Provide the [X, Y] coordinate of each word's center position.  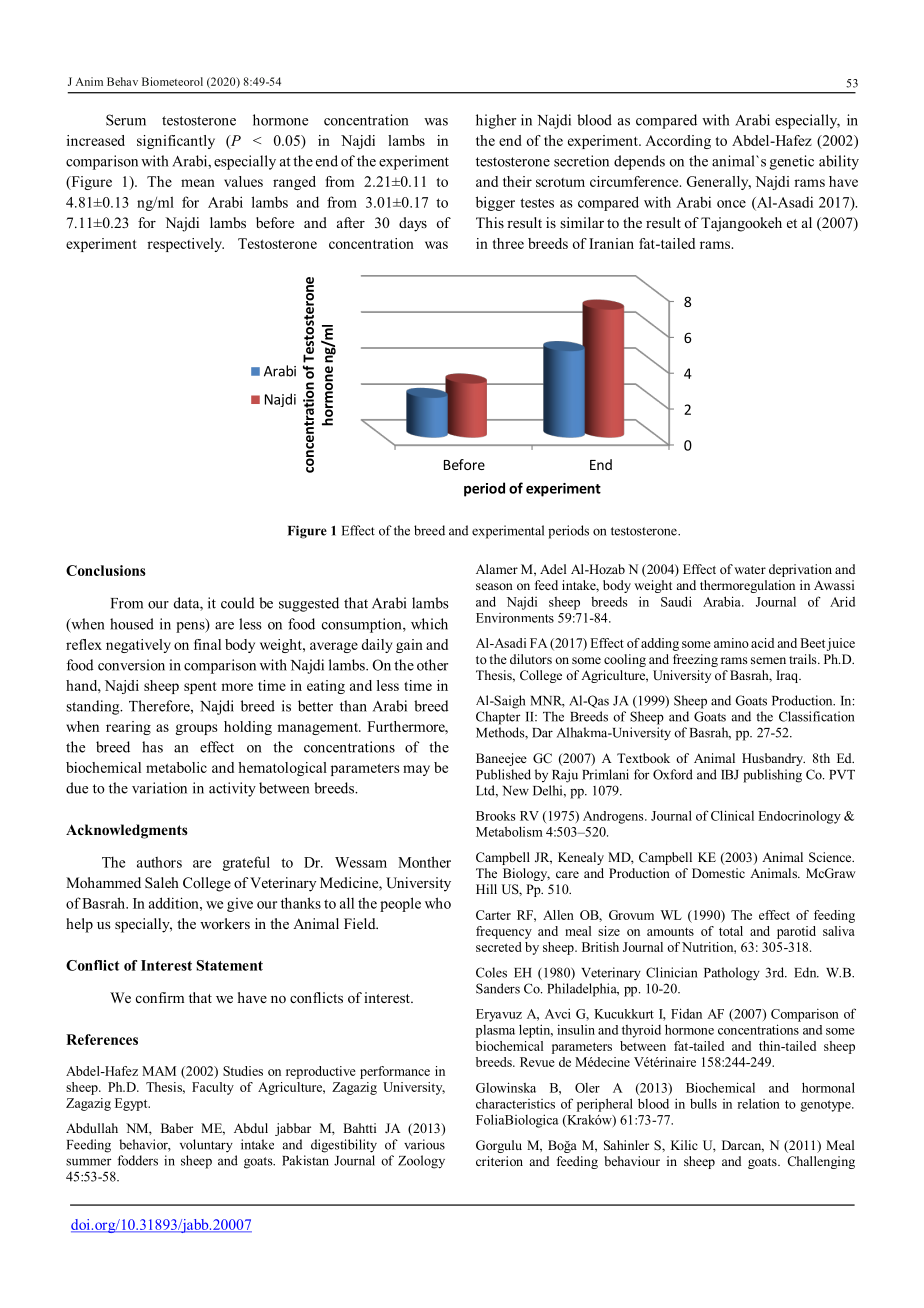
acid [762, 643]
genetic [792, 162]
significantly [176, 142]
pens [191, 626]
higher [496, 121]
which [429, 624]
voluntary [206, 1146]
